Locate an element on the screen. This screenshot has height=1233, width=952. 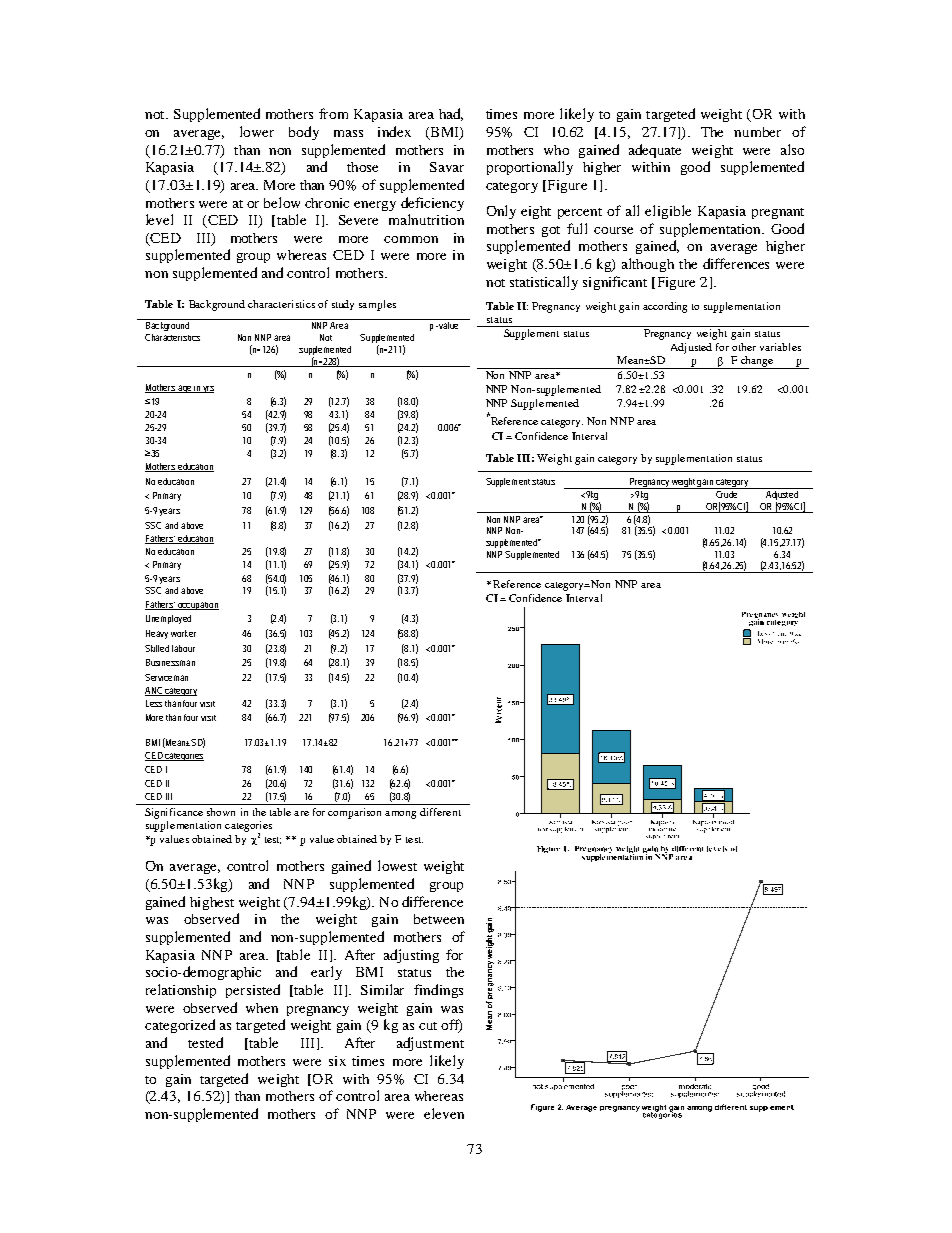
off is located at coordinates (451, 1026).
